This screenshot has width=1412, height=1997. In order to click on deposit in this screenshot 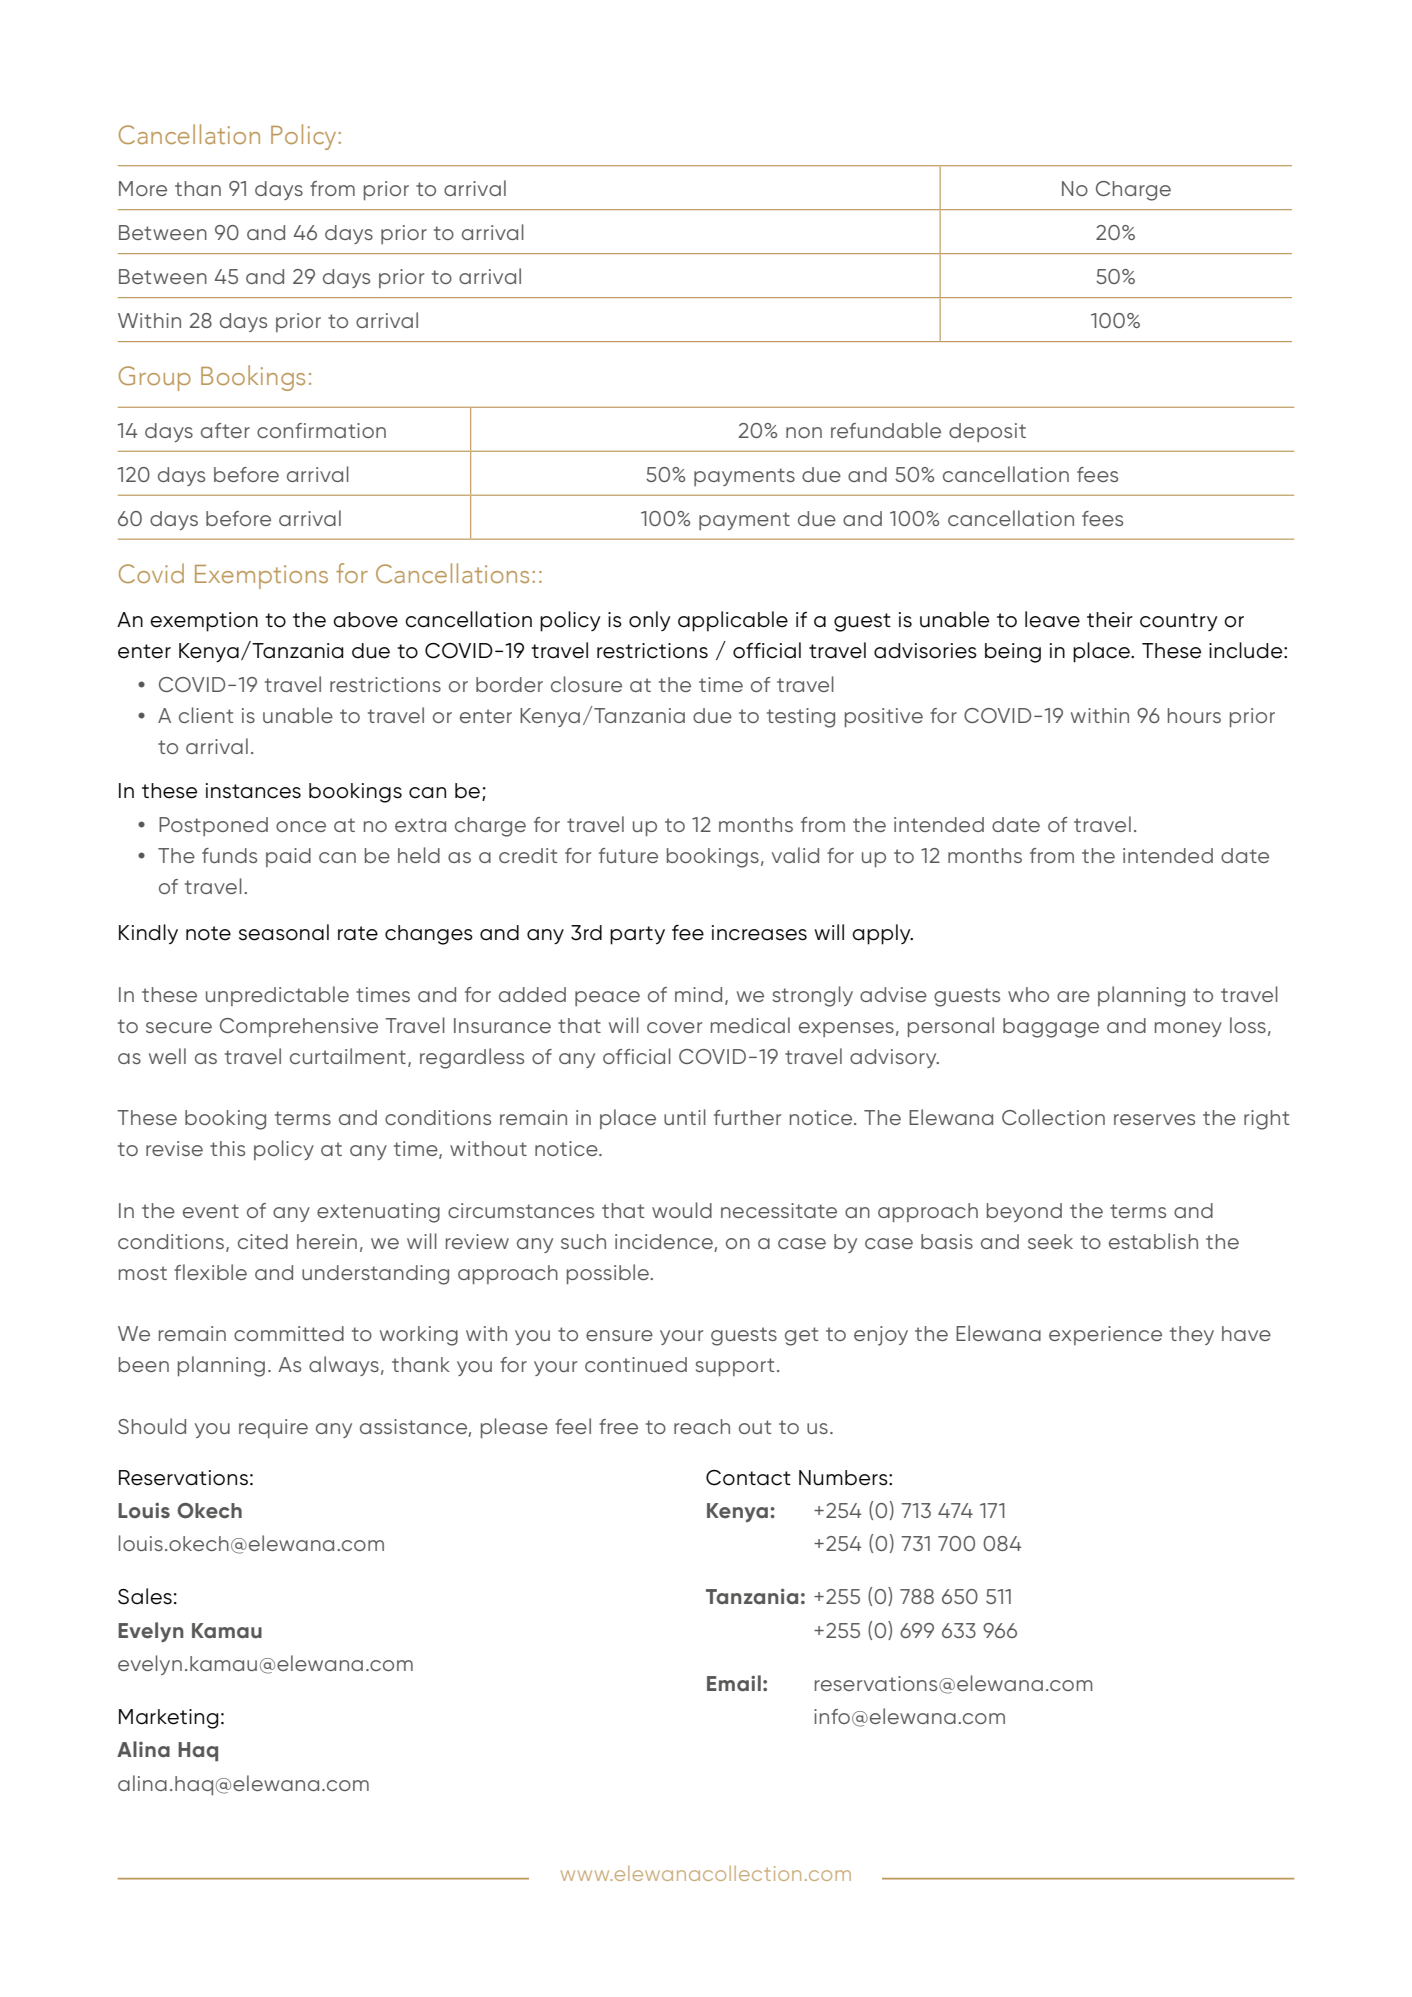, I will do `click(987, 432)`.
